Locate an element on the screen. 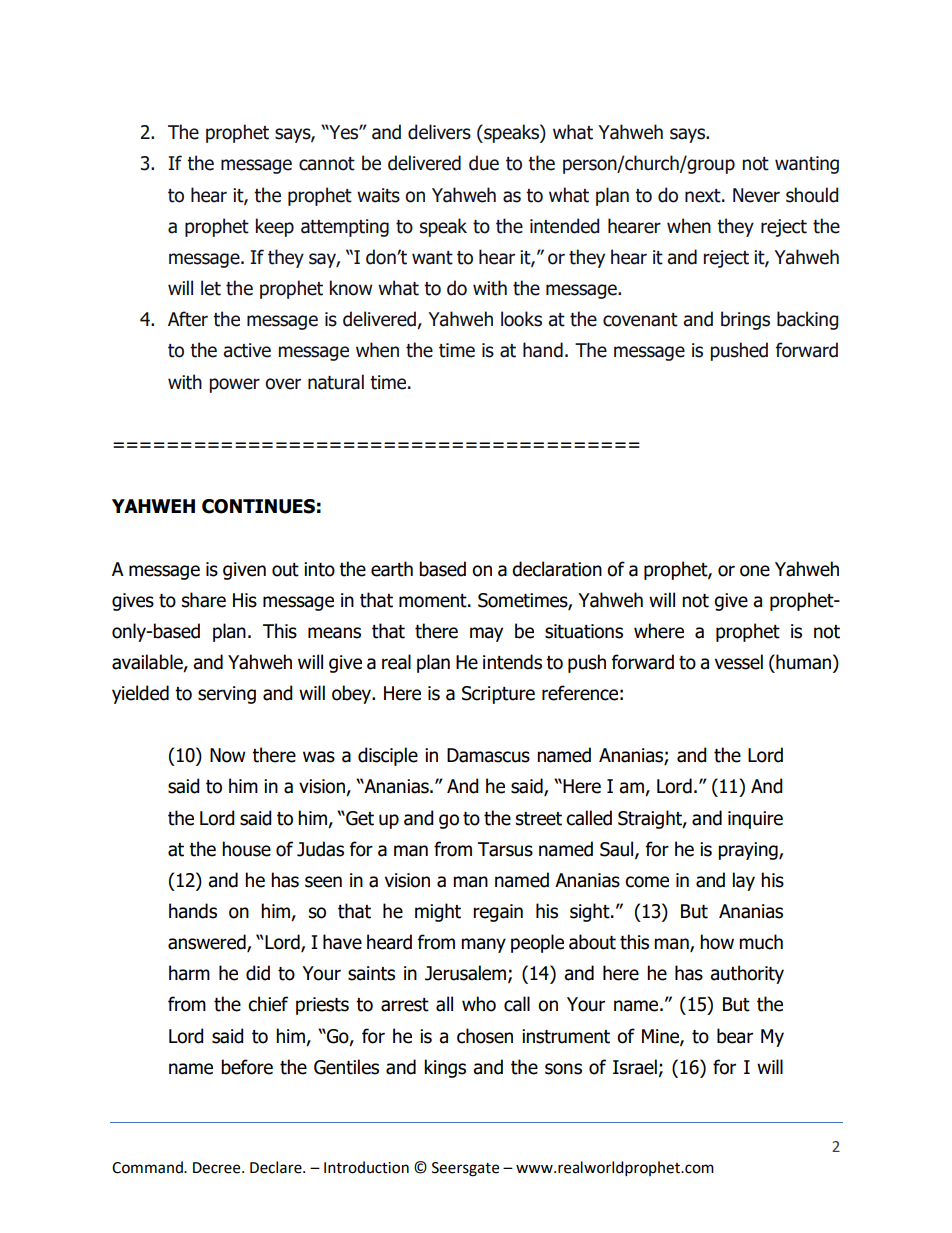  vessel is located at coordinates (739, 662).
